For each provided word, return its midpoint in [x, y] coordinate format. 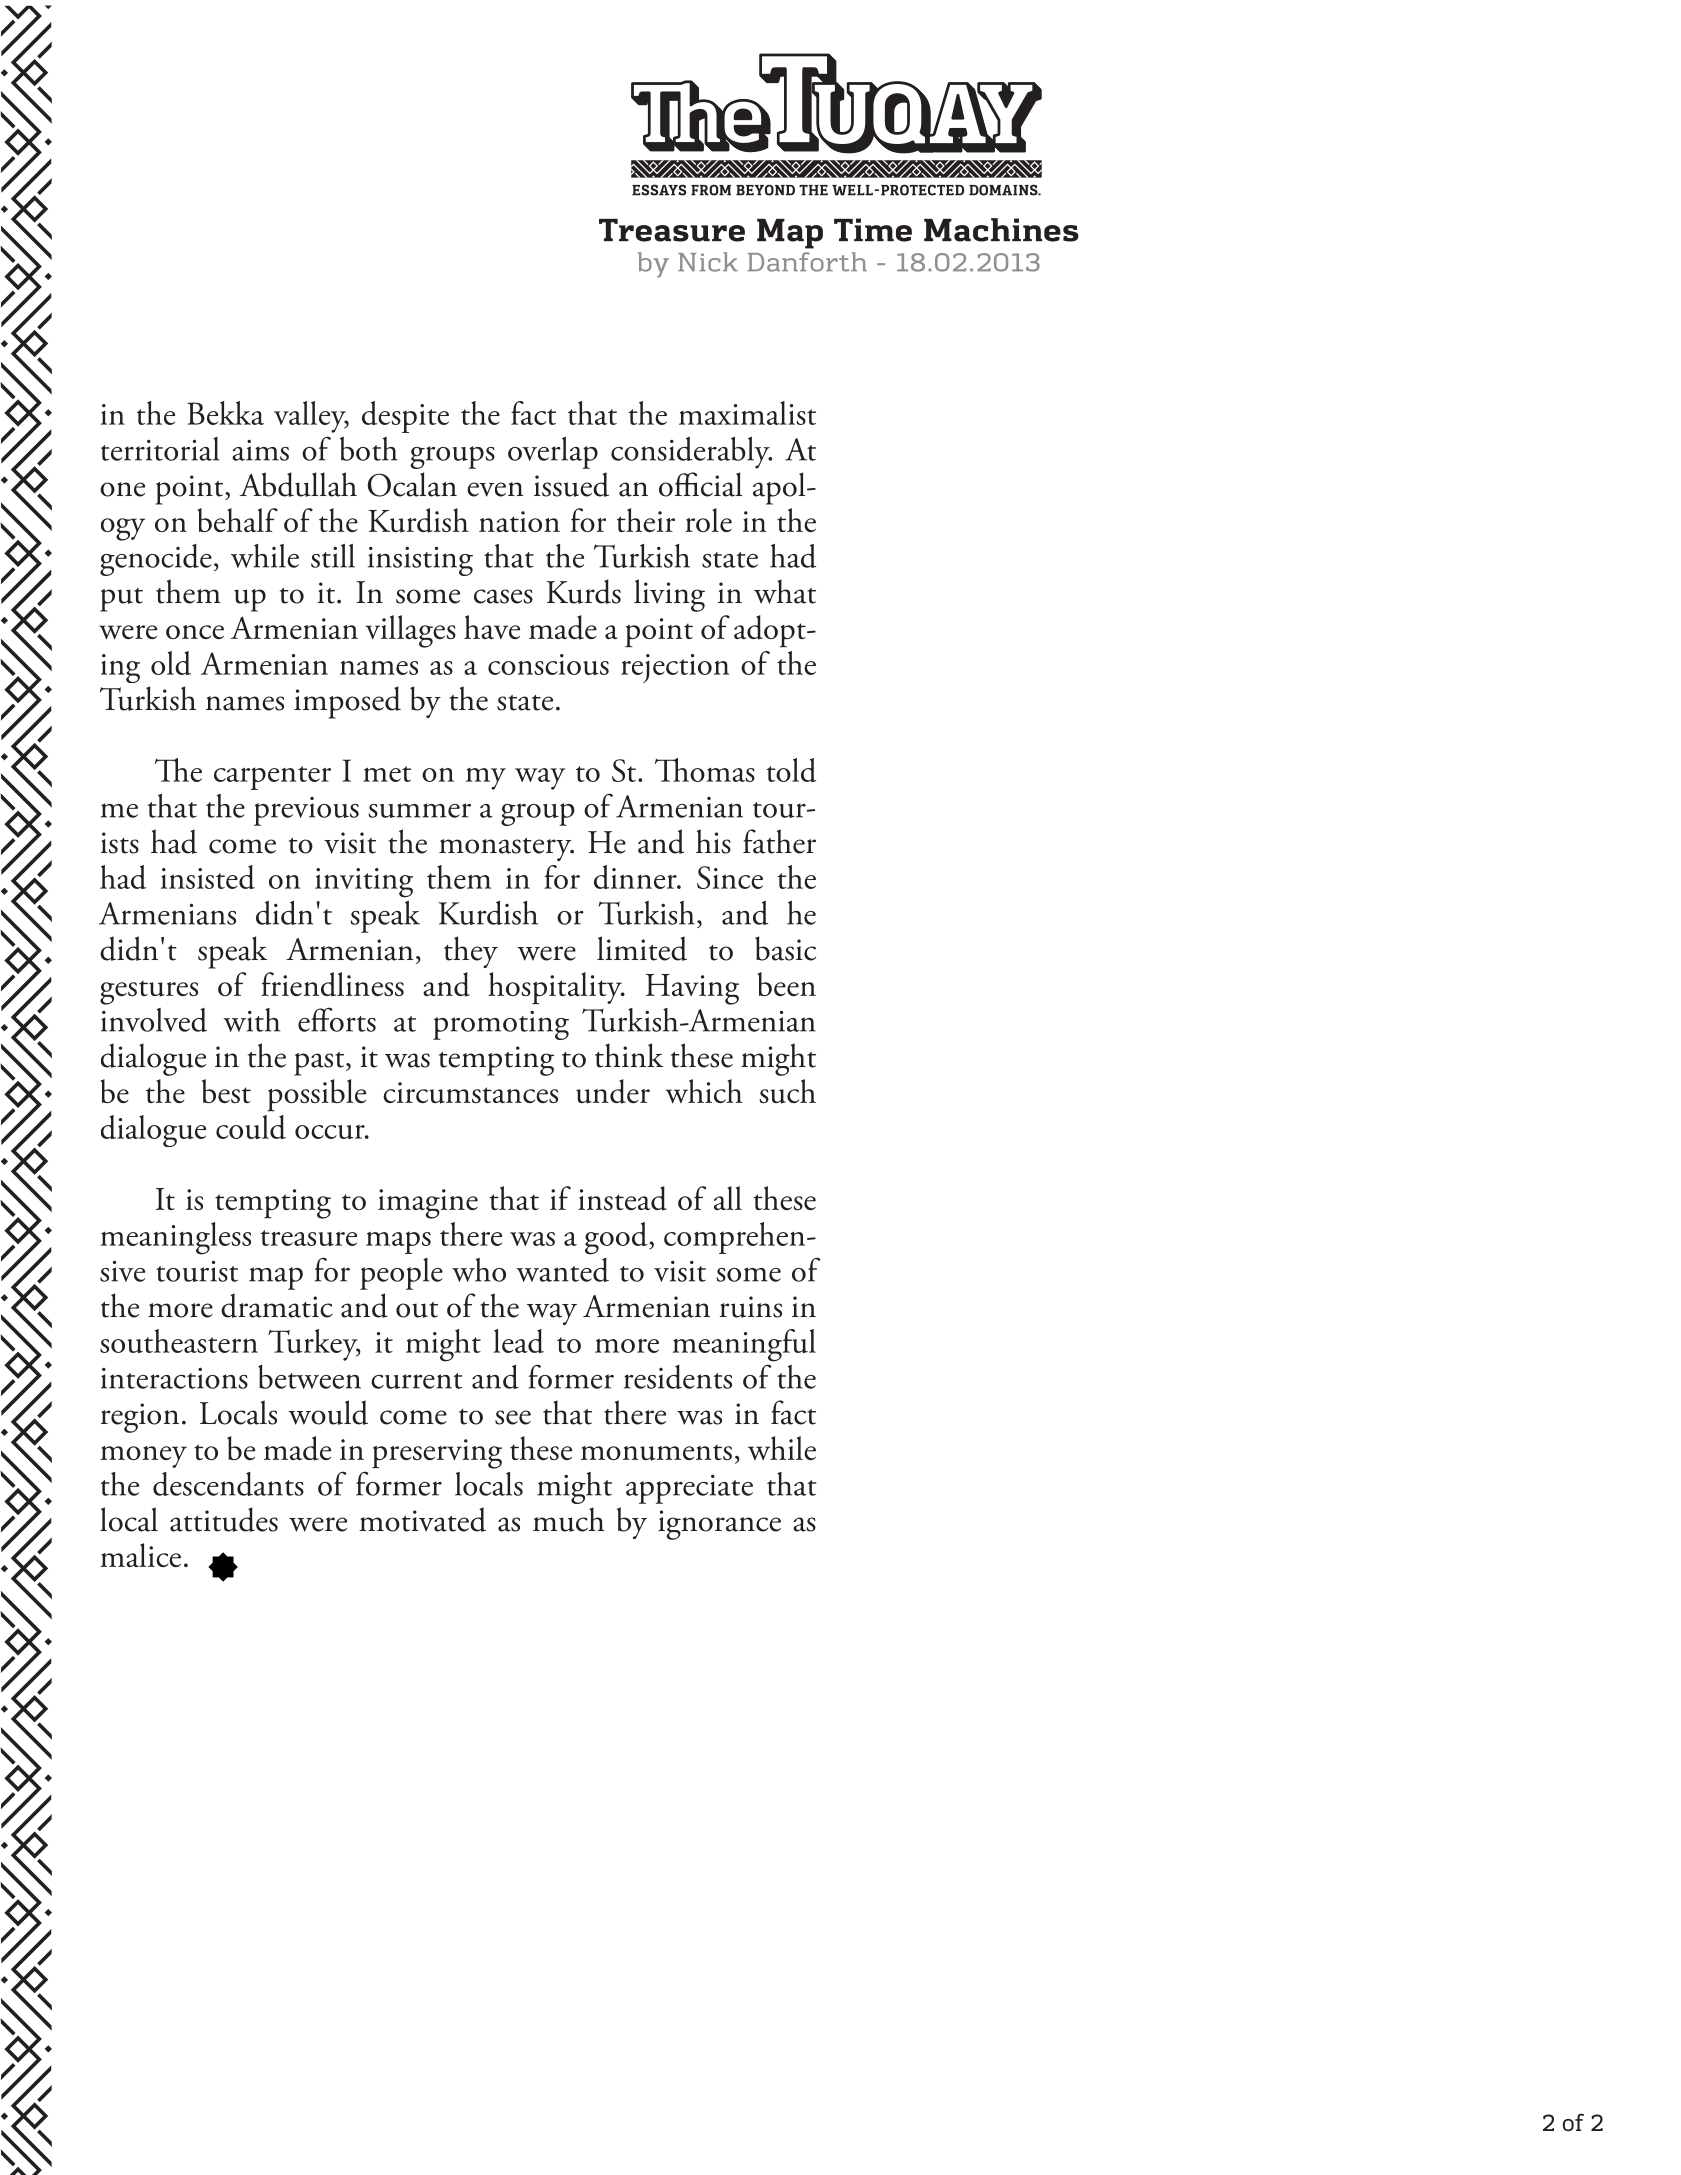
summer [419, 810]
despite [405, 417]
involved [154, 1020]
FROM [711, 190]
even [495, 489]
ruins [751, 1307]
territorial [160, 449]
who [479, 1270]
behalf [238, 520]
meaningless [175, 1238]
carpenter [272, 778]
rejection [675, 668]
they [471, 952]
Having [692, 989]
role [708, 520]
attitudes [224, 1519]
